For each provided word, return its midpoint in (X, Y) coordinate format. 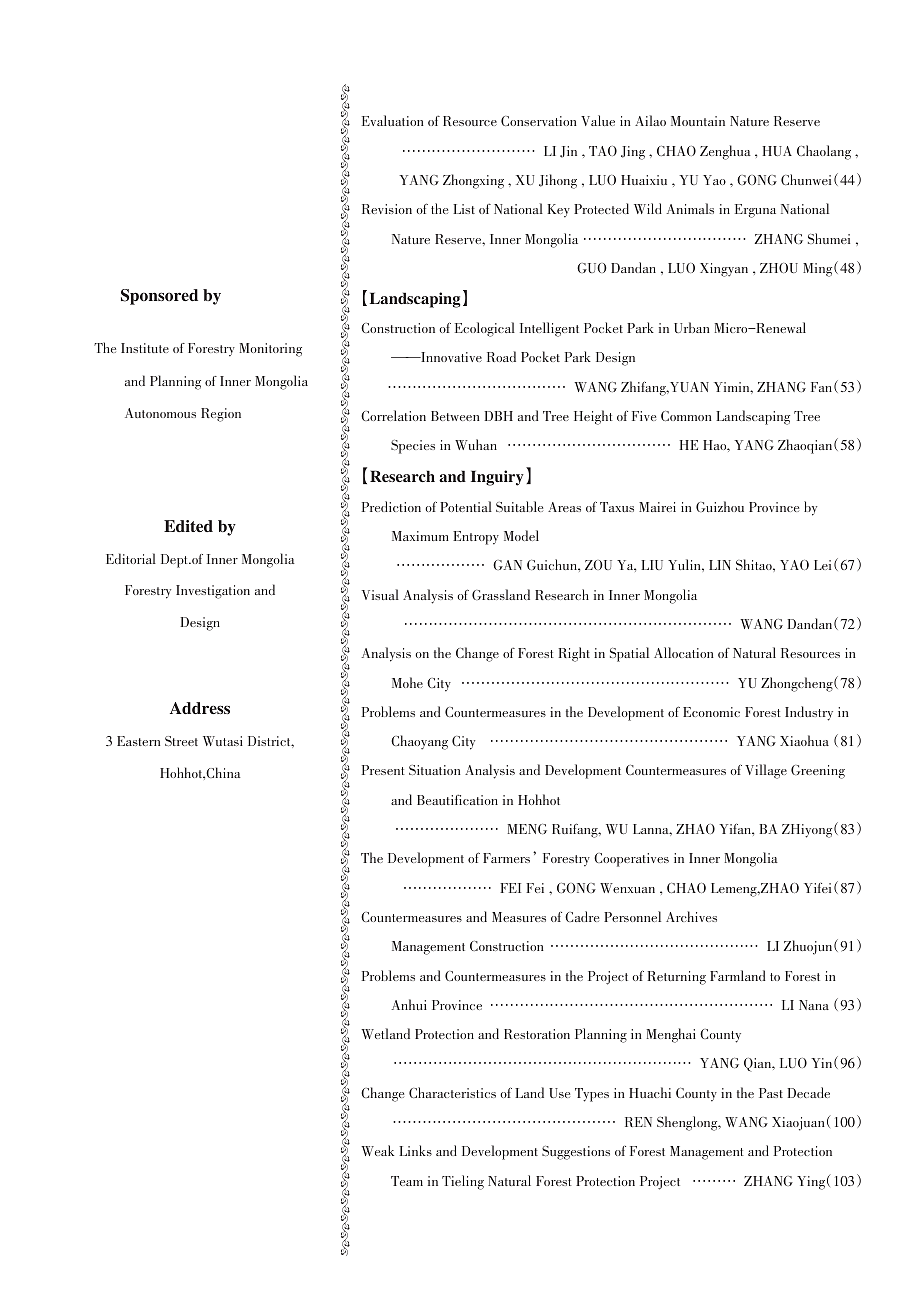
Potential (466, 506)
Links (415, 1150)
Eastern (138, 741)
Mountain (698, 121)
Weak (377, 1150)
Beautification (457, 800)
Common (686, 416)
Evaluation (393, 120)
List (464, 209)
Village (766, 771)
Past (771, 1093)
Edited (188, 526)
